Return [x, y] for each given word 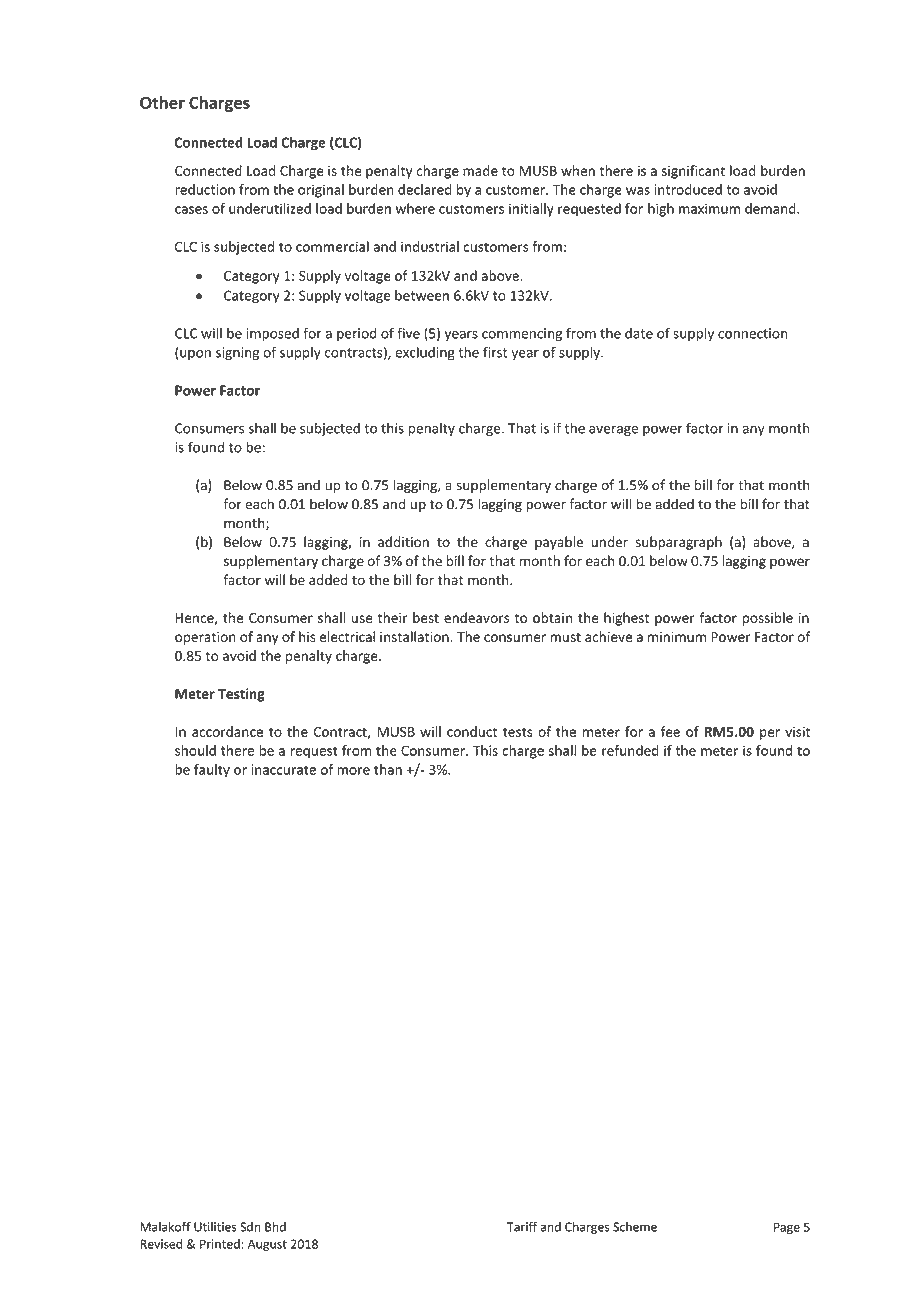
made [480, 170]
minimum [677, 637]
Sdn [250, 1227]
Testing [241, 695]
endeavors [476, 617]
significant [693, 172]
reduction [205, 189]
